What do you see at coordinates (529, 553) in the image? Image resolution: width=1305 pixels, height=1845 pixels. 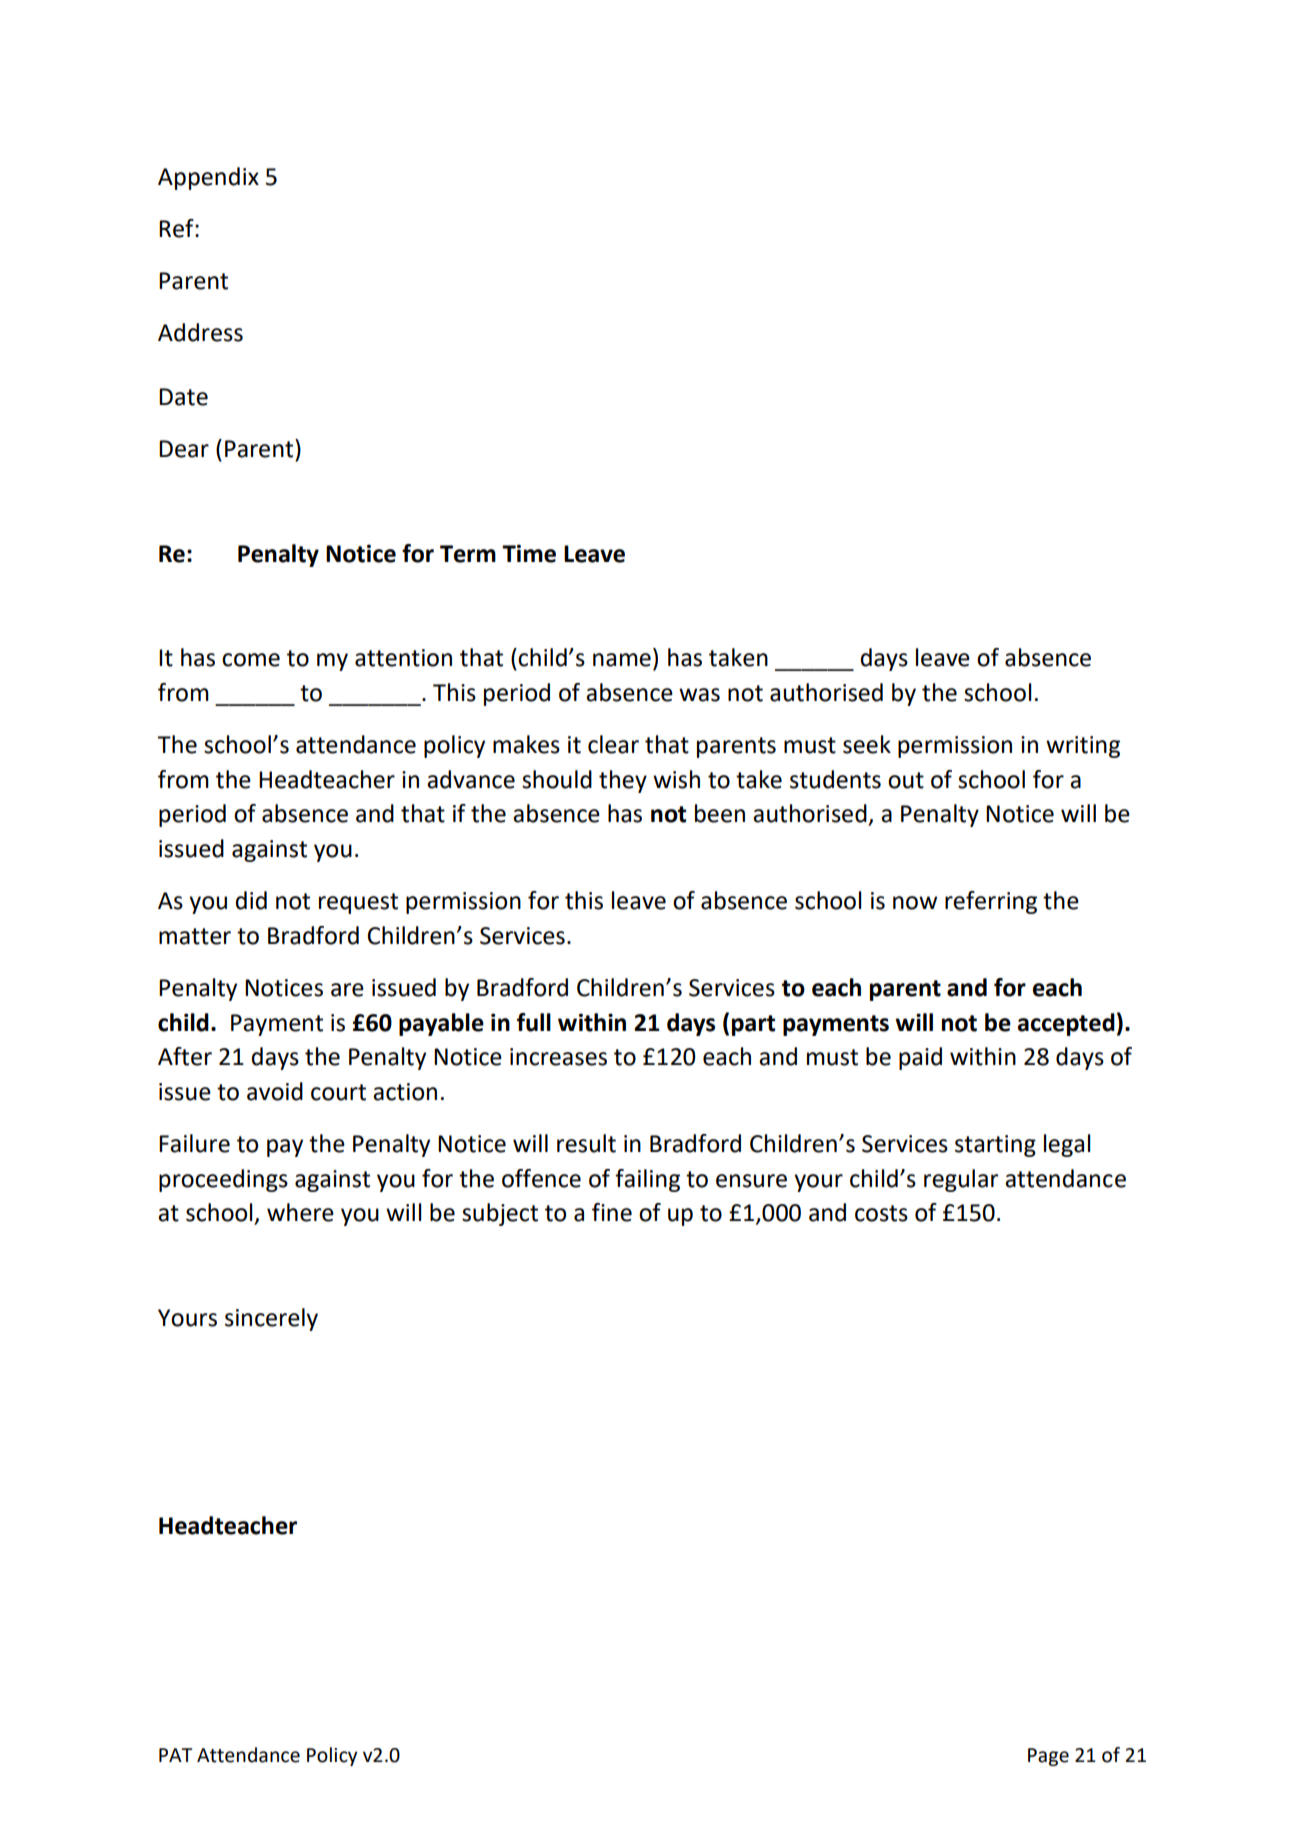 I see `Time` at bounding box center [529, 553].
